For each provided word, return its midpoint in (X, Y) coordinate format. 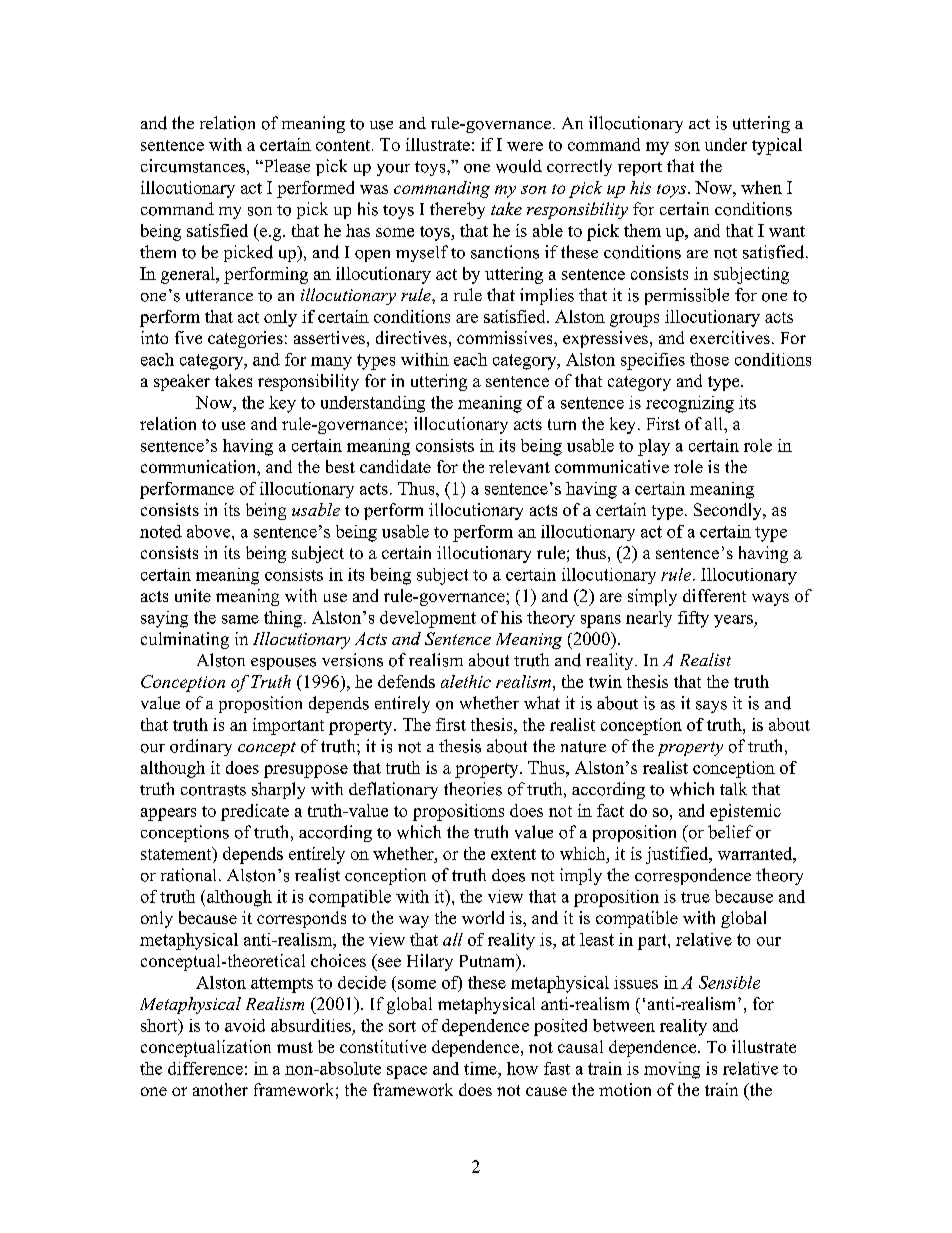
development (428, 619)
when (761, 187)
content (344, 145)
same (240, 619)
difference (205, 1068)
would (519, 166)
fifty (693, 619)
